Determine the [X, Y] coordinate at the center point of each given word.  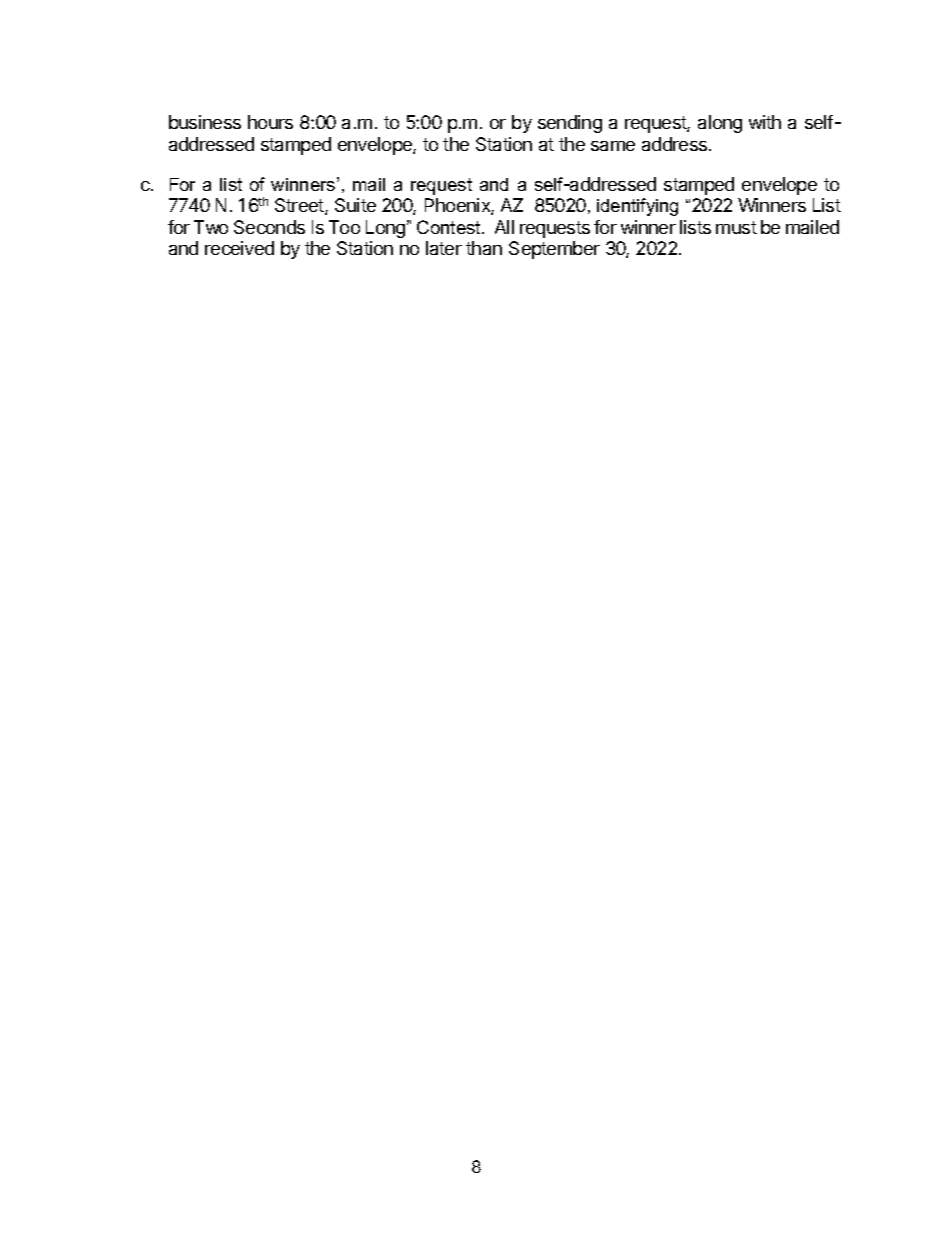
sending [570, 124]
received [239, 248]
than [484, 248]
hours [270, 122]
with [765, 122]
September [554, 250]
